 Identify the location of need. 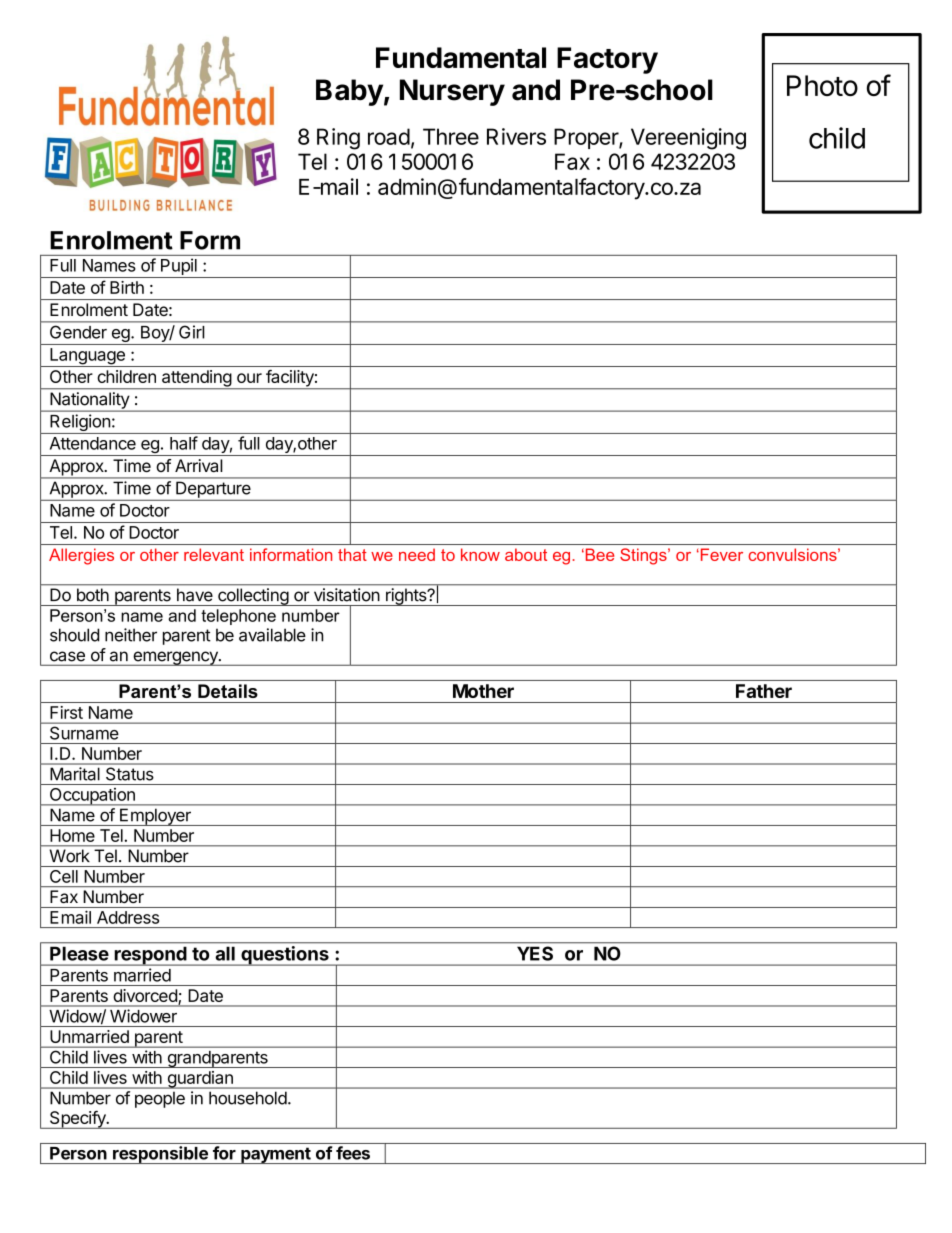
(417, 554).
